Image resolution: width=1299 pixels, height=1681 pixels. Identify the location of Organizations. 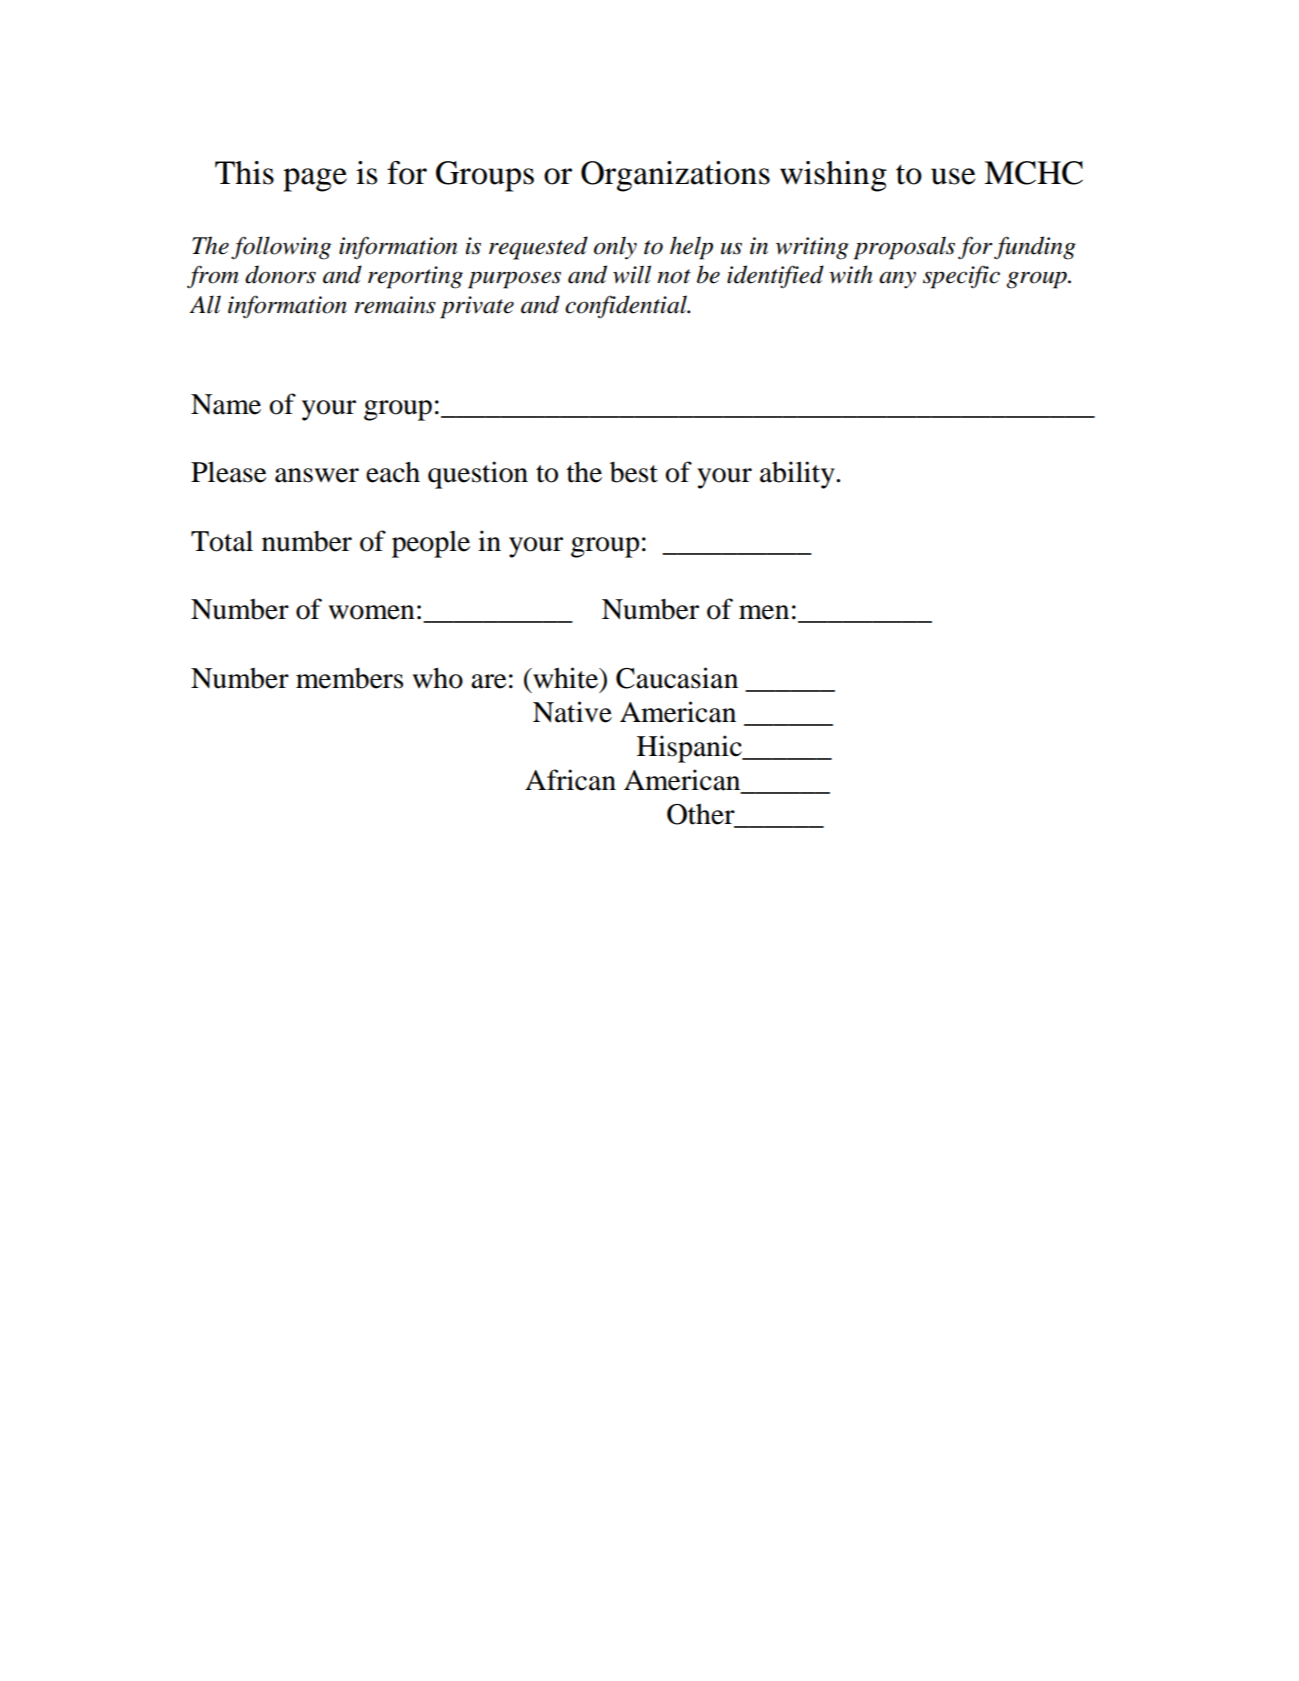
(675, 176).
